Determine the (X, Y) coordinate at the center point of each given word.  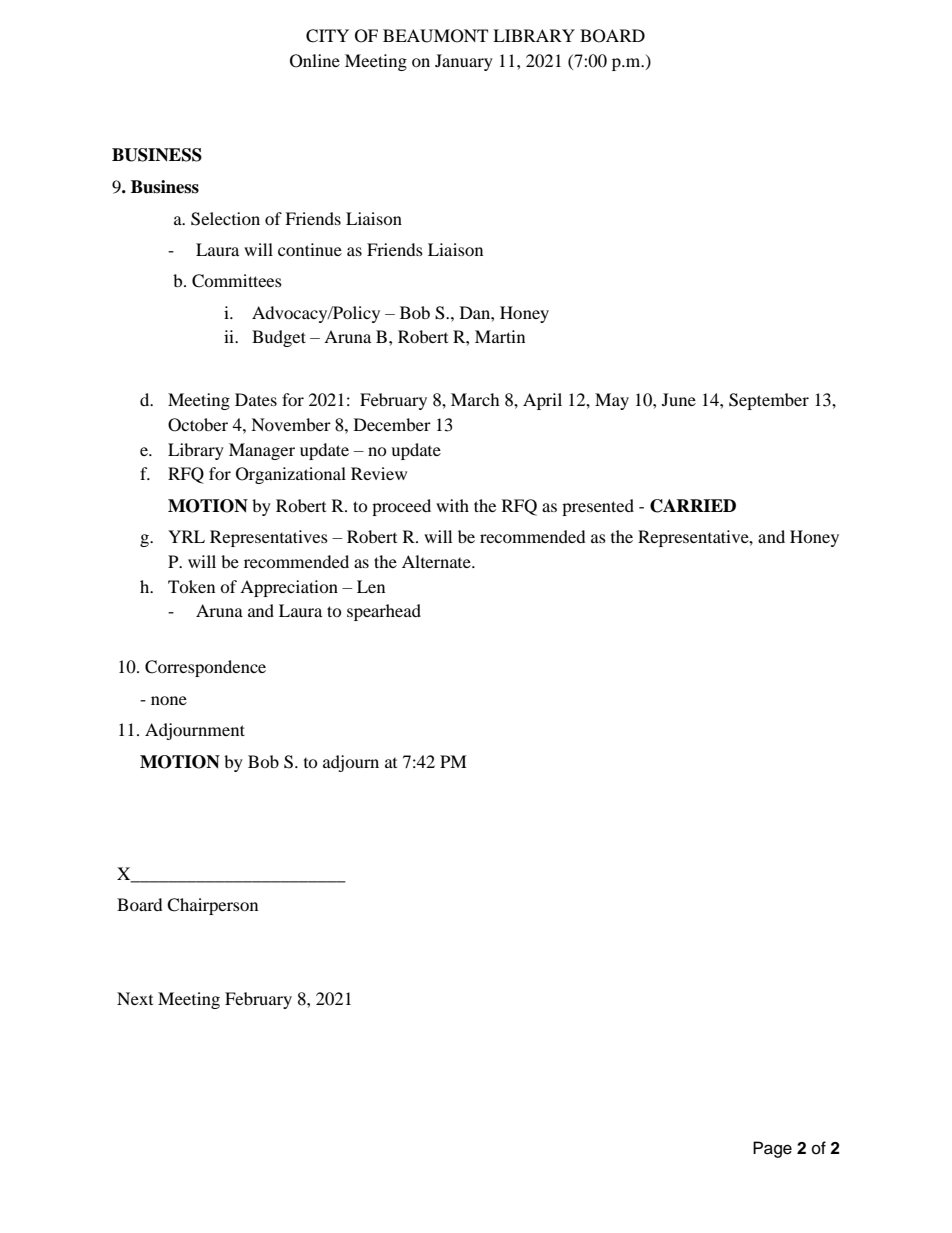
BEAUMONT (435, 36)
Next (135, 998)
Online (315, 61)
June (679, 399)
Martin (500, 336)
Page (772, 1149)
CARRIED (693, 506)
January (464, 62)
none (169, 700)
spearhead (384, 612)
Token (191, 586)
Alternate (437, 561)
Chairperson (212, 906)
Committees (237, 281)
